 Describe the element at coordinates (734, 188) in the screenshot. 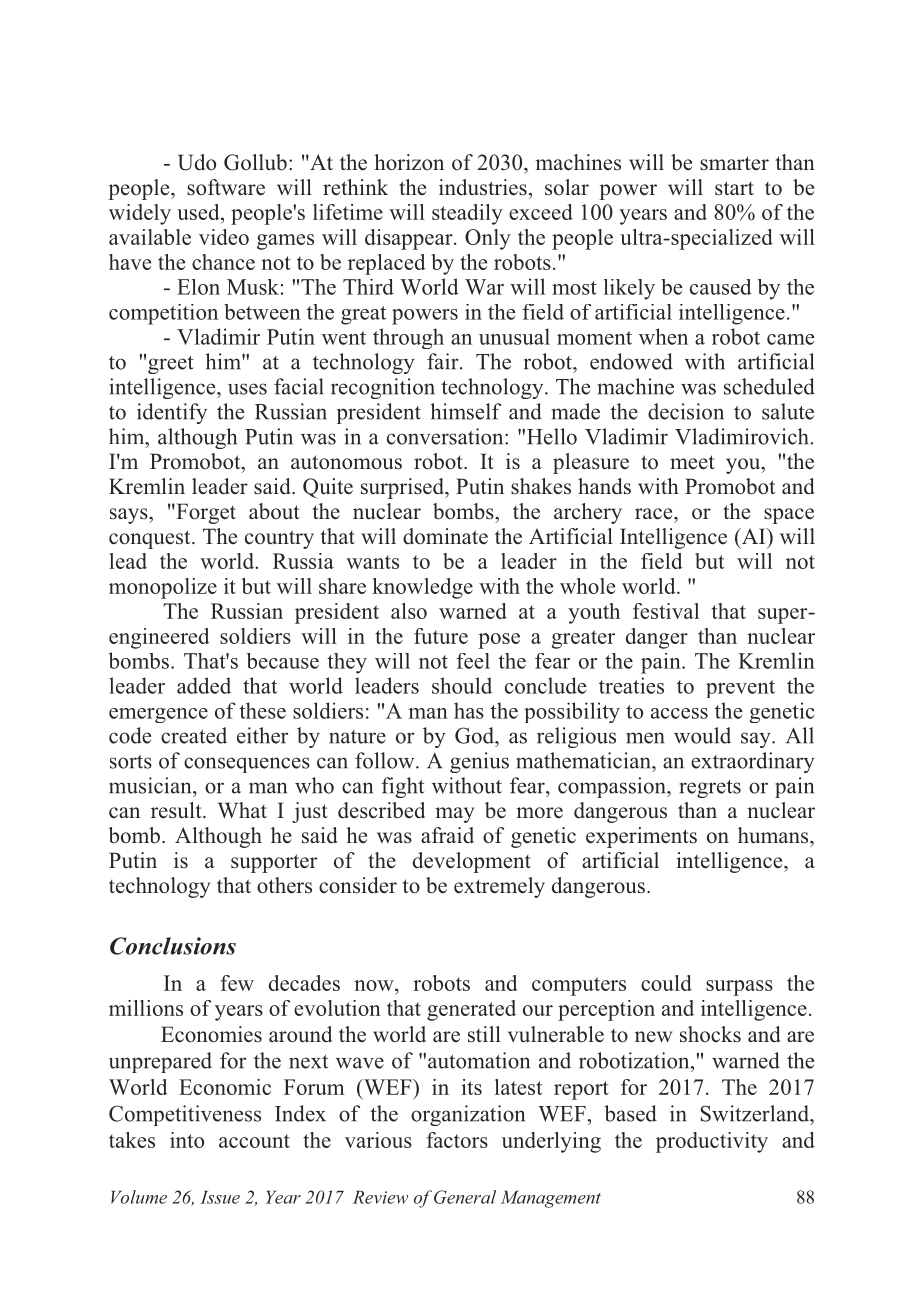

I see `start` at that location.
